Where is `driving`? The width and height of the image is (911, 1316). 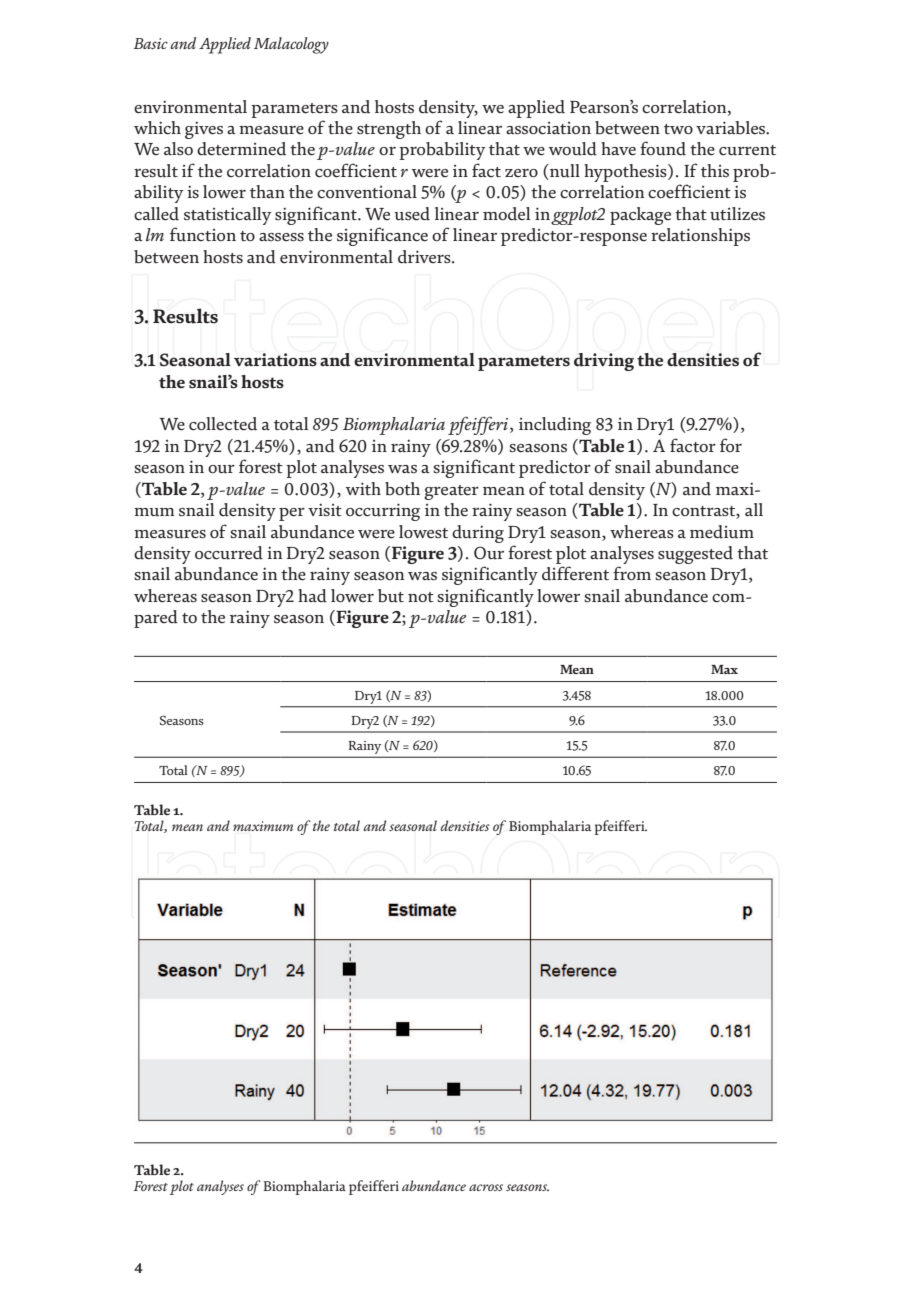 driving is located at coordinates (604, 362).
